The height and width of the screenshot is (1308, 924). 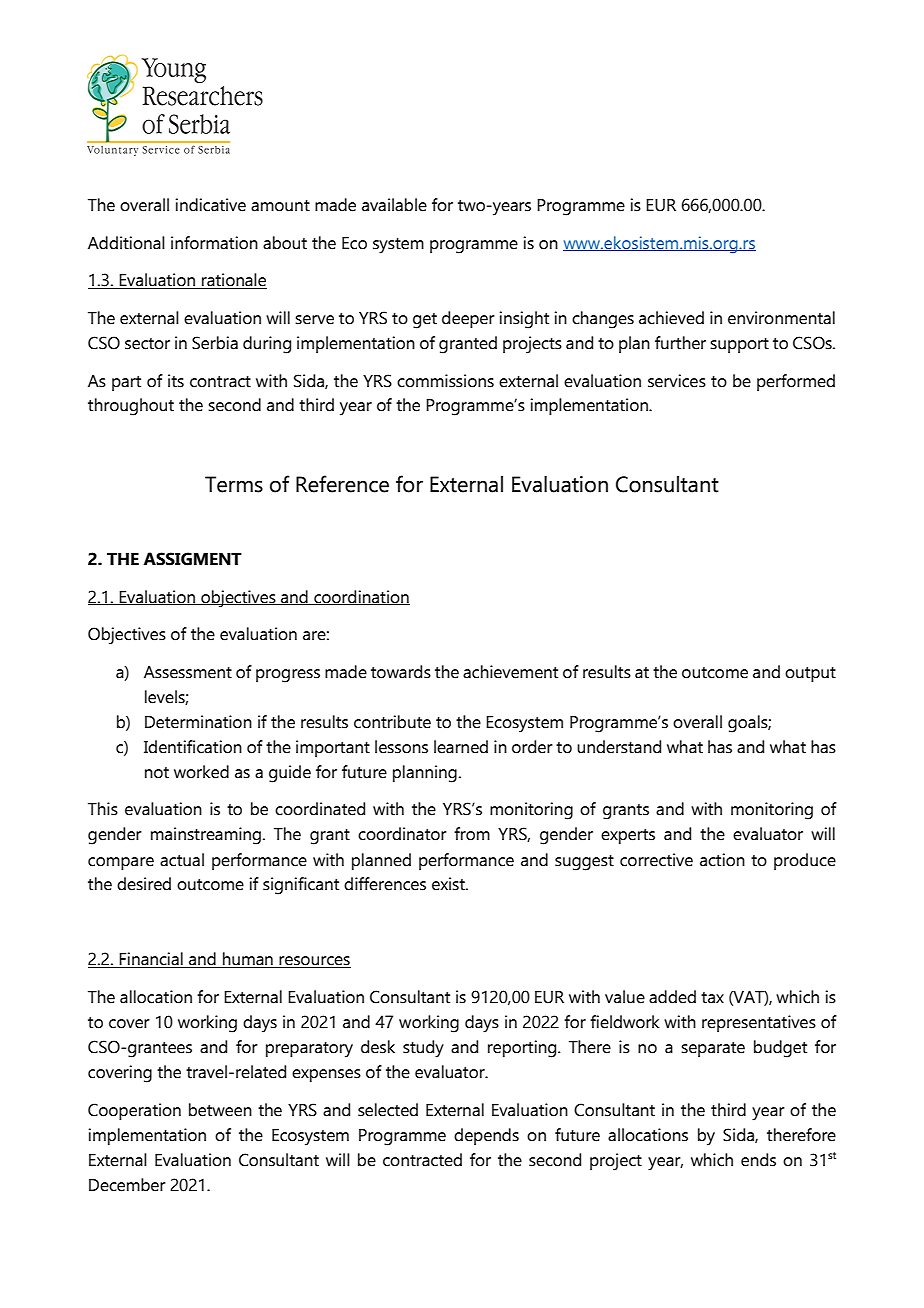 What do you see at coordinates (713, 1049) in the screenshot?
I see `separate` at bounding box center [713, 1049].
